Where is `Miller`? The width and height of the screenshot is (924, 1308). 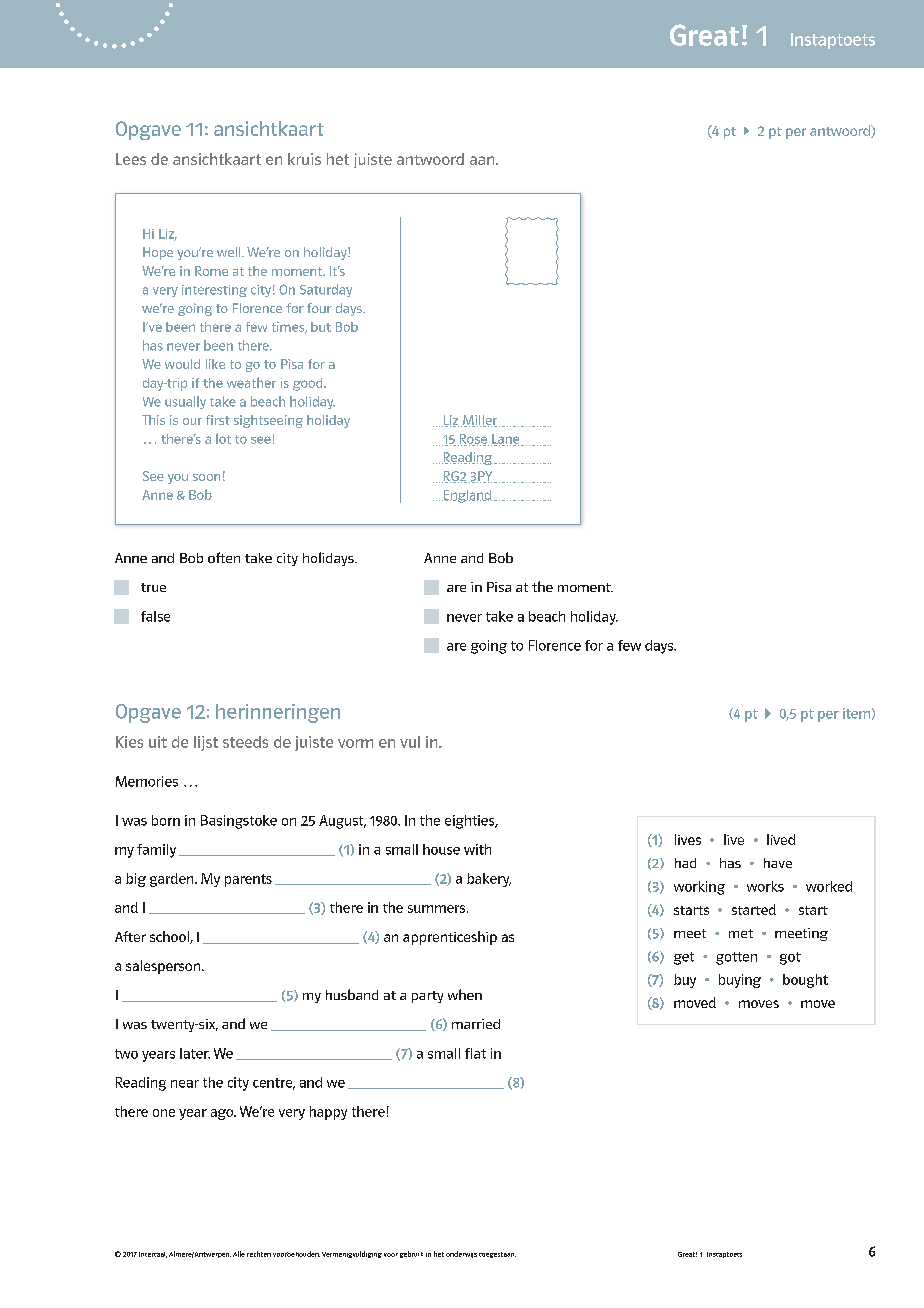
Miller is located at coordinates (480, 421).
